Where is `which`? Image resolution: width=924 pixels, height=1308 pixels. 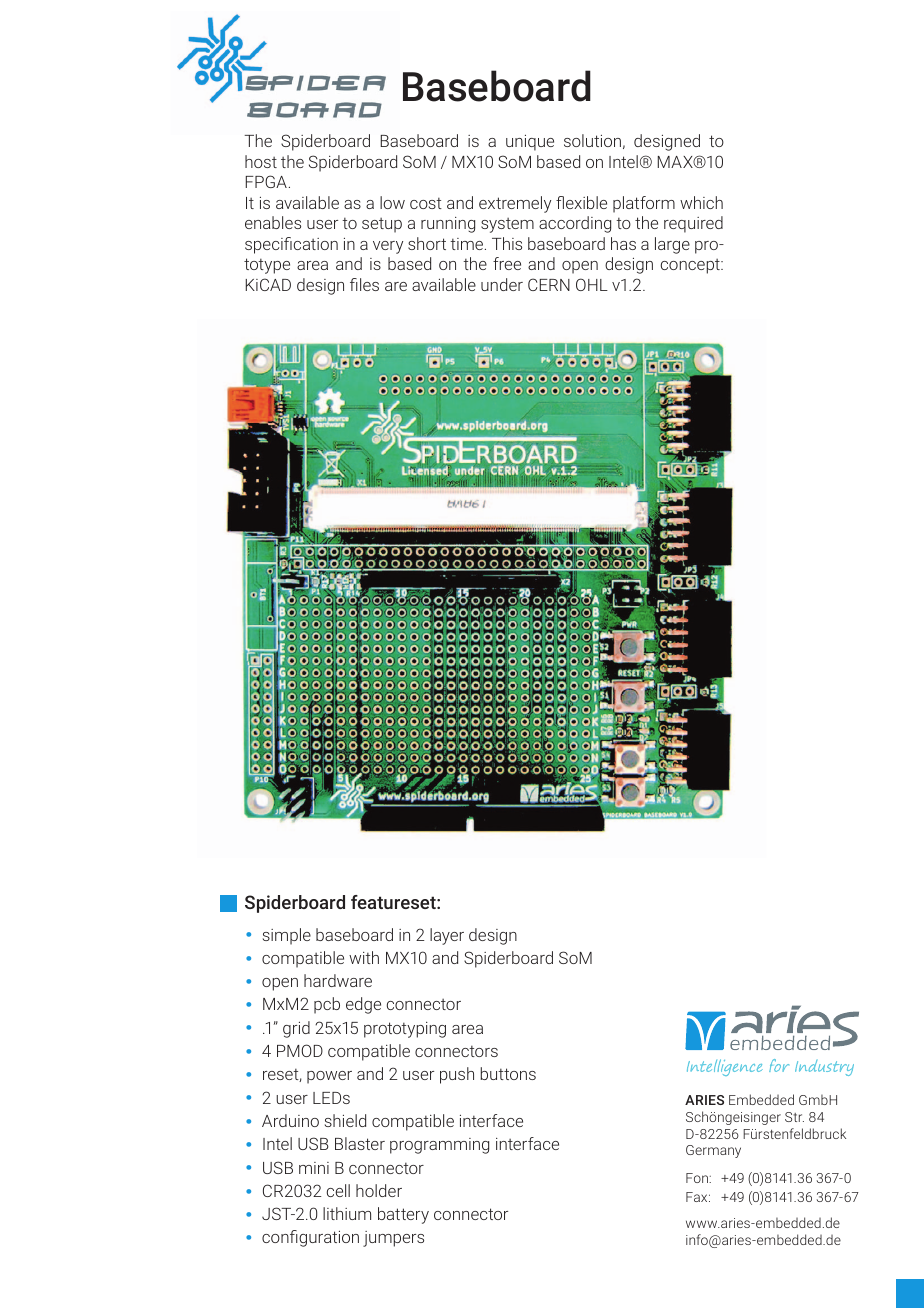 which is located at coordinates (701, 202).
